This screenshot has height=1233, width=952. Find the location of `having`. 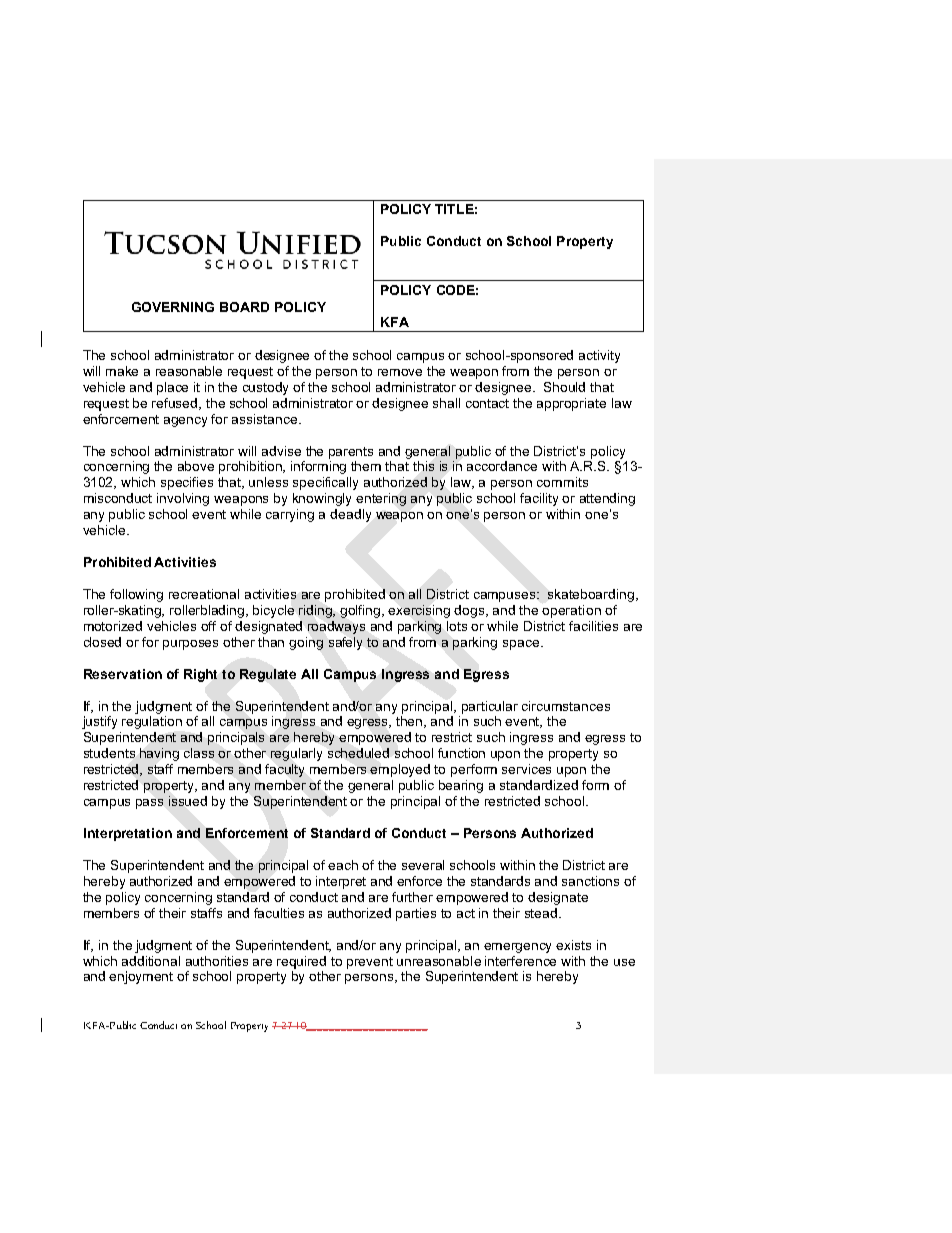

having is located at coordinates (159, 754).
